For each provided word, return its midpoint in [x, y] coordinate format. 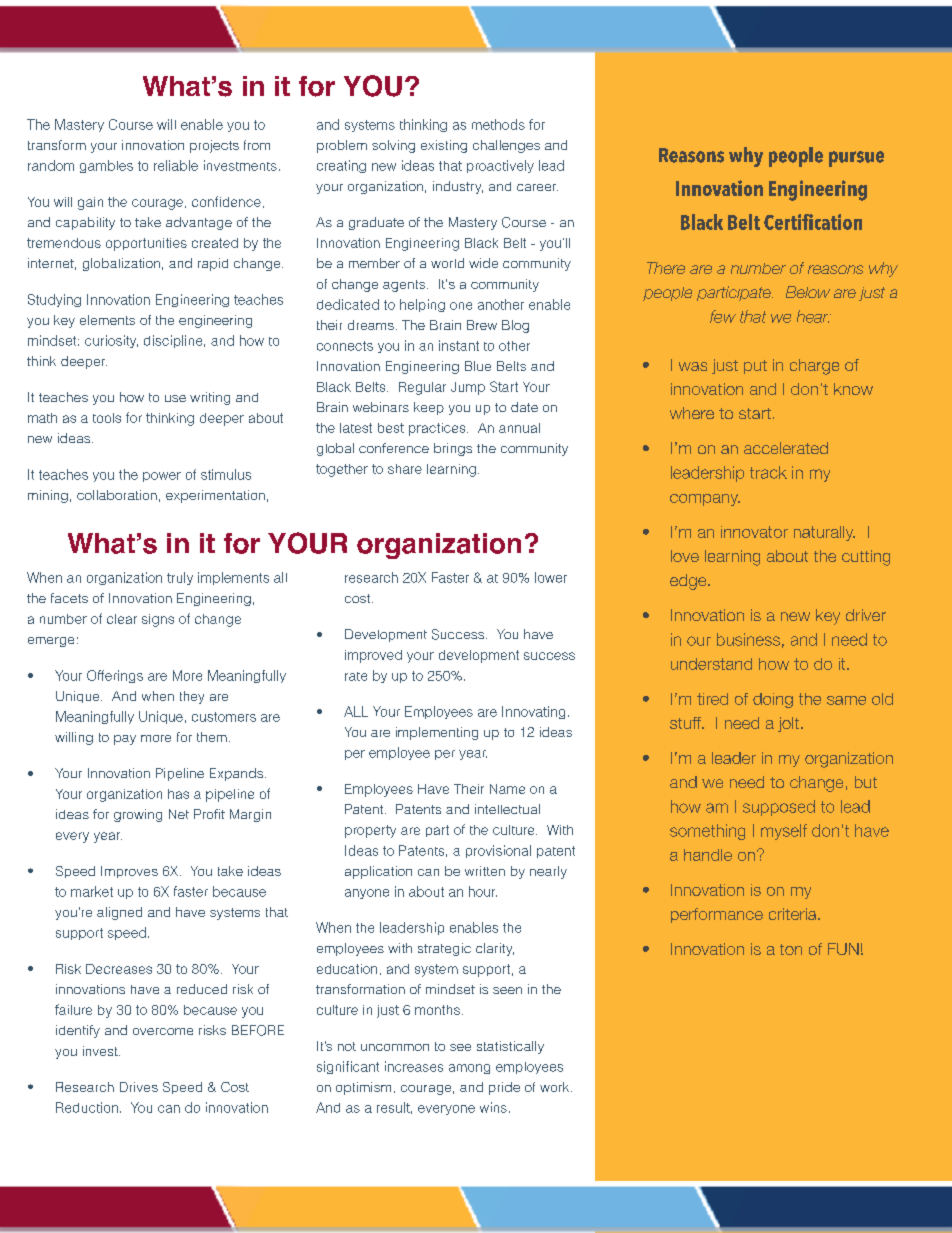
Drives [139, 1087]
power [162, 477]
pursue [856, 159]
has [178, 794]
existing [444, 146]
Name [507, 789]
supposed [779, 808]
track [768, 472]
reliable [176, 165]
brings [453, 449]
